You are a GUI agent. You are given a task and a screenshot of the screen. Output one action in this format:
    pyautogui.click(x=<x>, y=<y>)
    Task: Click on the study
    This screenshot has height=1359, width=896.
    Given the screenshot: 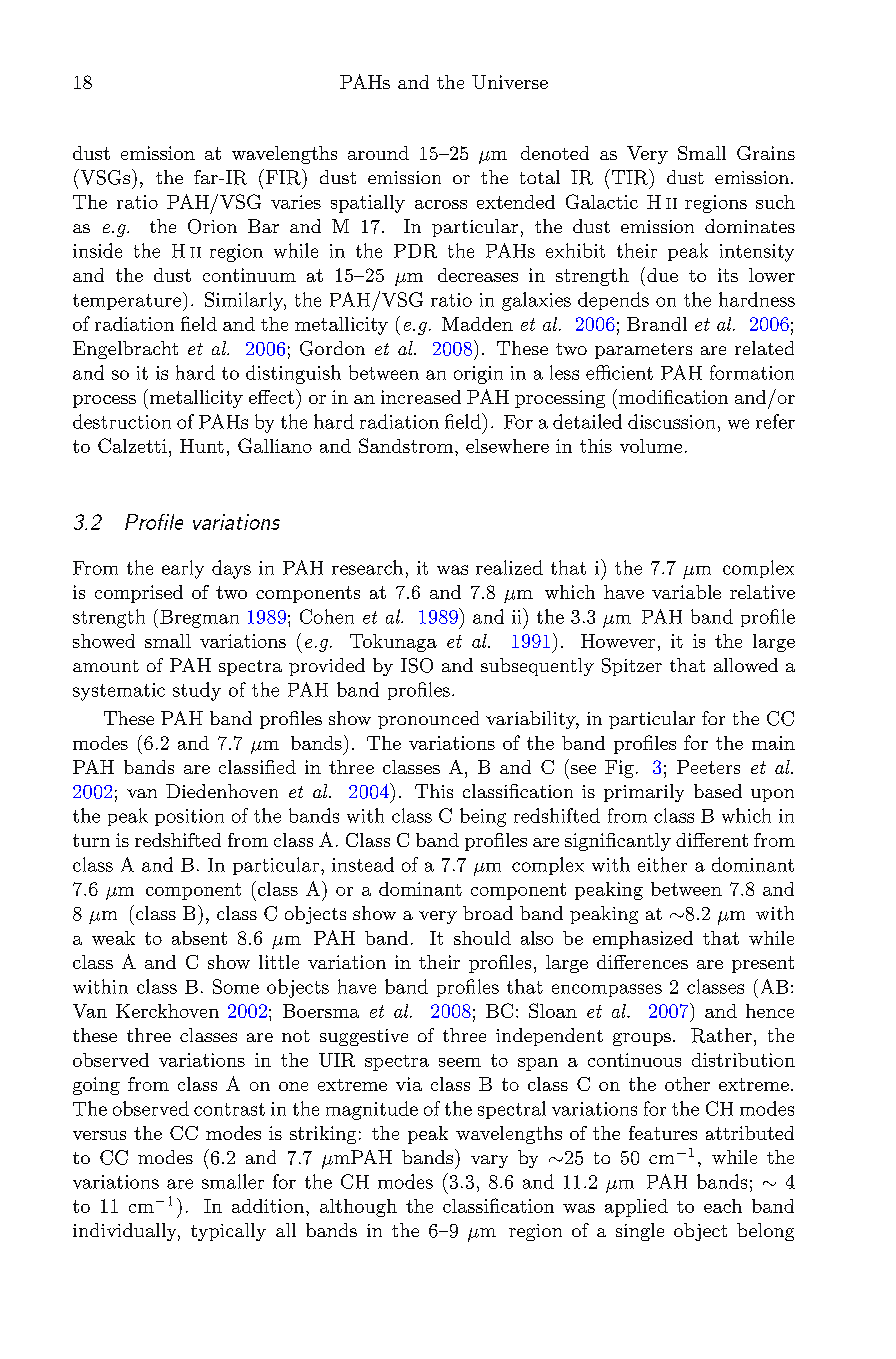 What is the action you would take?
    pyautogui.click(x=197, y=691)
